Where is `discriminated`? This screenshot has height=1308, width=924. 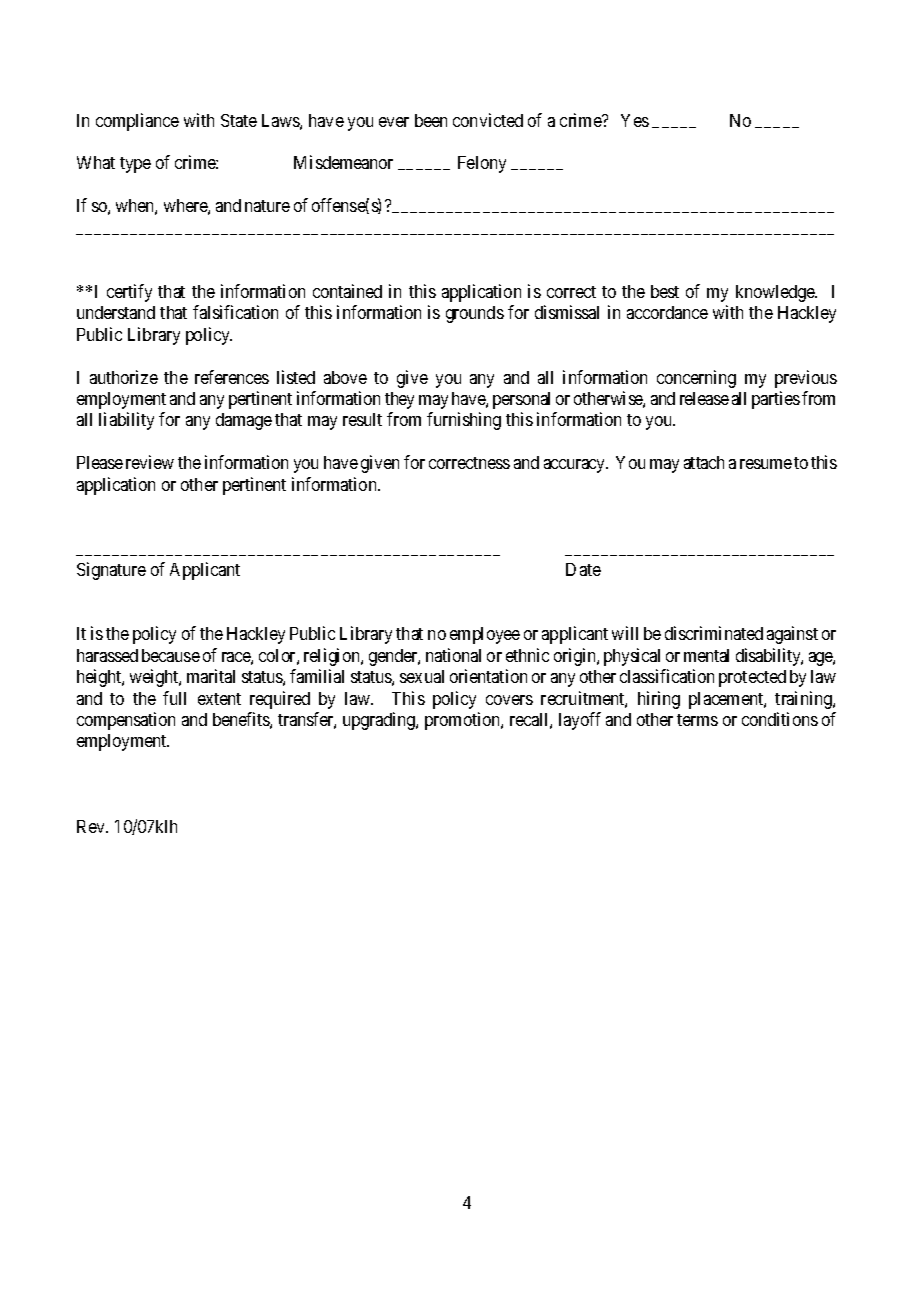 discriminated is located at coordinates (714, 633).
